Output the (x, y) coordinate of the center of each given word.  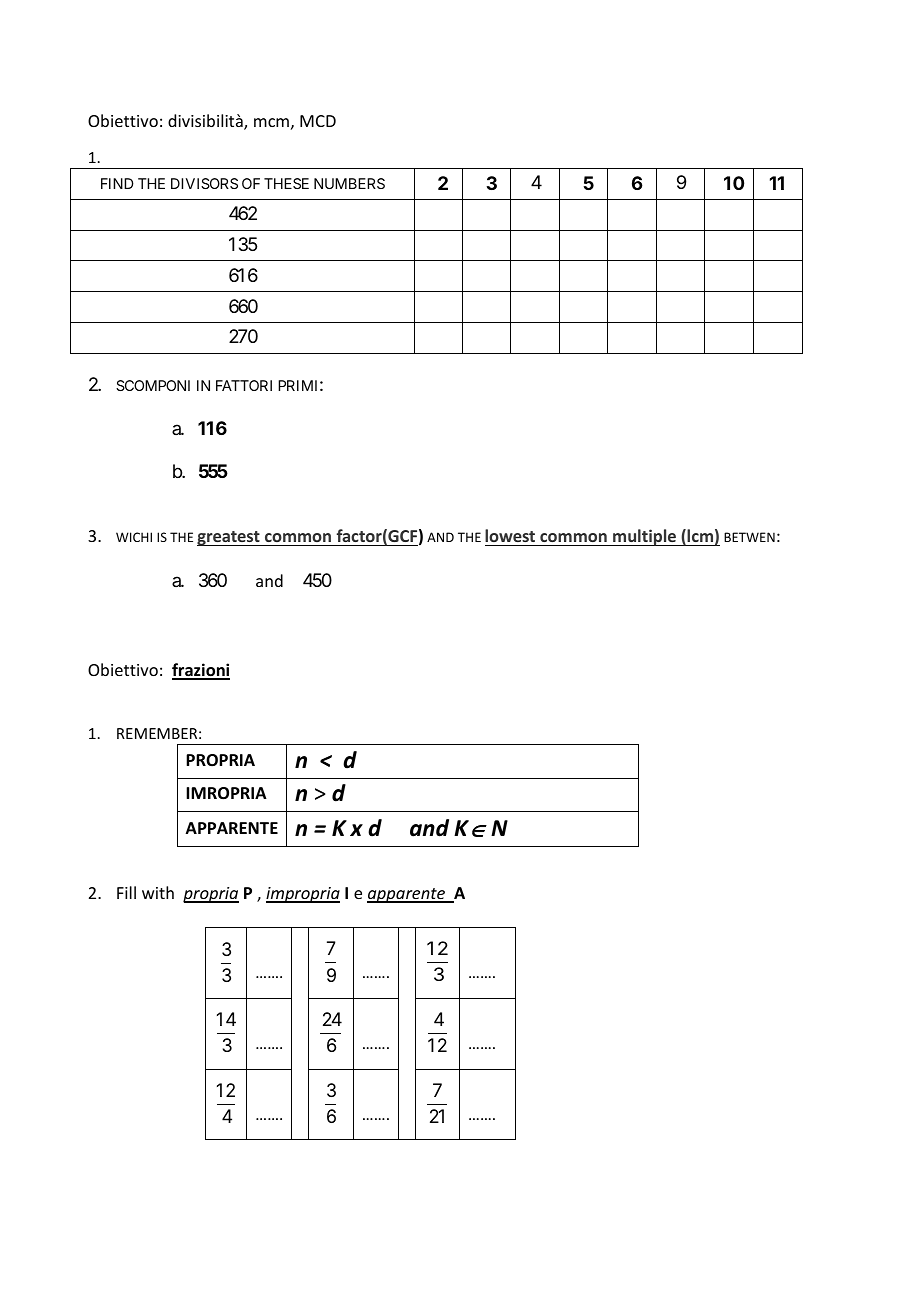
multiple (644, 537)
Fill (126, 892)
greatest (229, 538)
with (158, 892)
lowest (511, 537)
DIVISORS (204, 183)
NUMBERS (349, 183)
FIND (117, 183)
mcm (271, 122)
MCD (318, 121)
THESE (286, 183)
